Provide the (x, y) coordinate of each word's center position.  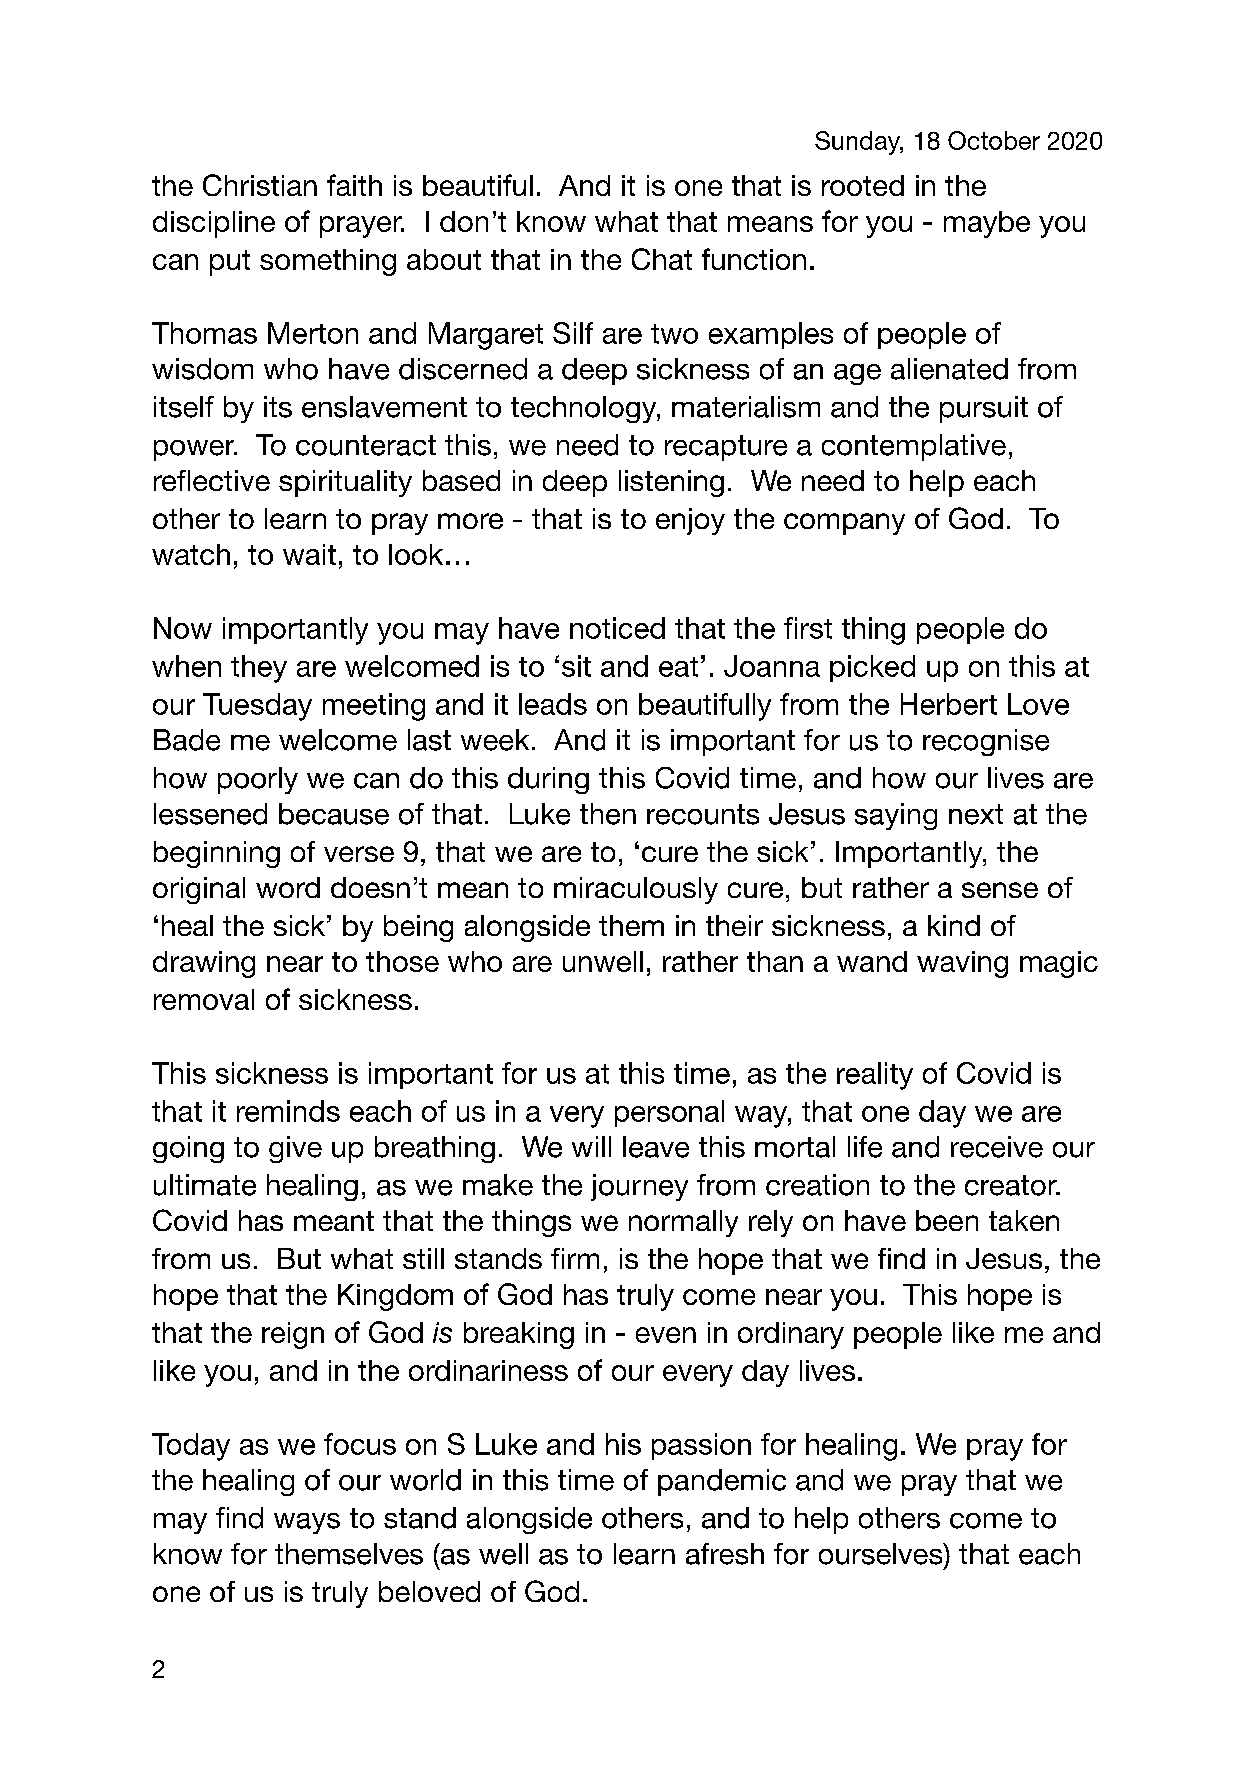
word (288, 887)
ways (307, 1523)
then (608, 814)
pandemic (722, 1482)
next (976, 814)
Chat (662, 259)
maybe (987, 224)
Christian (260, 185)
